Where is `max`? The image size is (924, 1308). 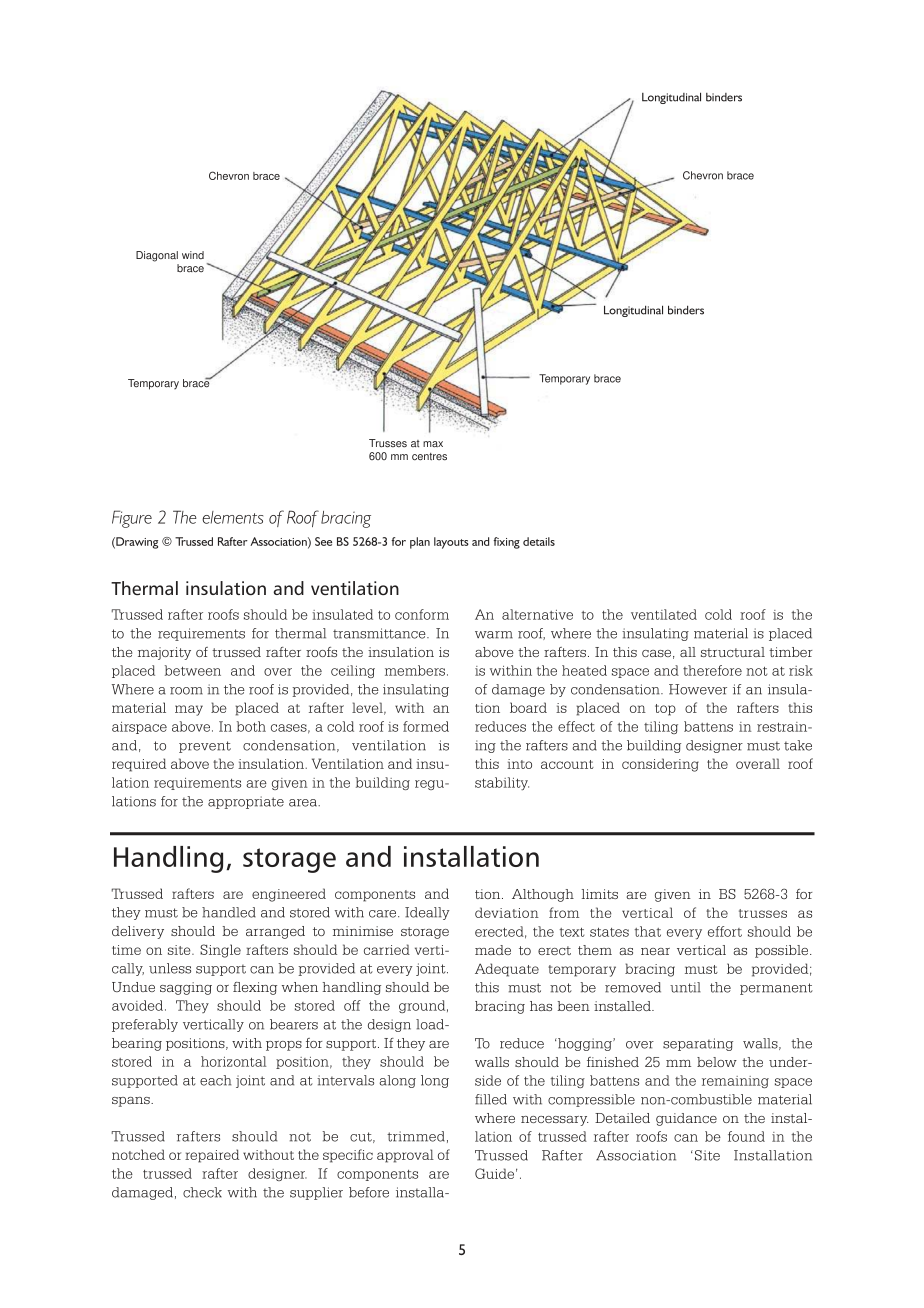
max is located at coordinates (433, 444).
